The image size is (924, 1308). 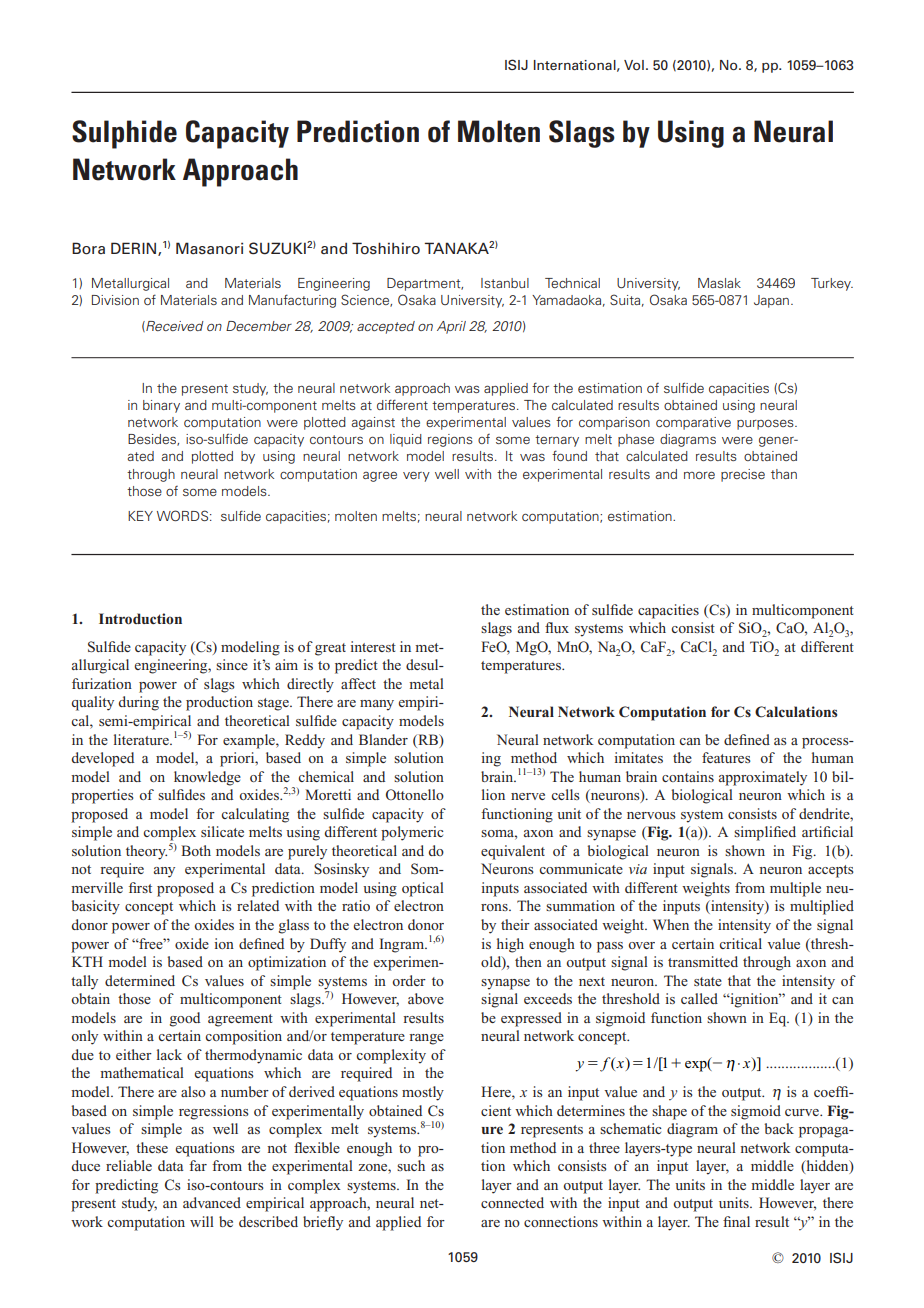 I want to click on regions, so click(x=450, y=440).
